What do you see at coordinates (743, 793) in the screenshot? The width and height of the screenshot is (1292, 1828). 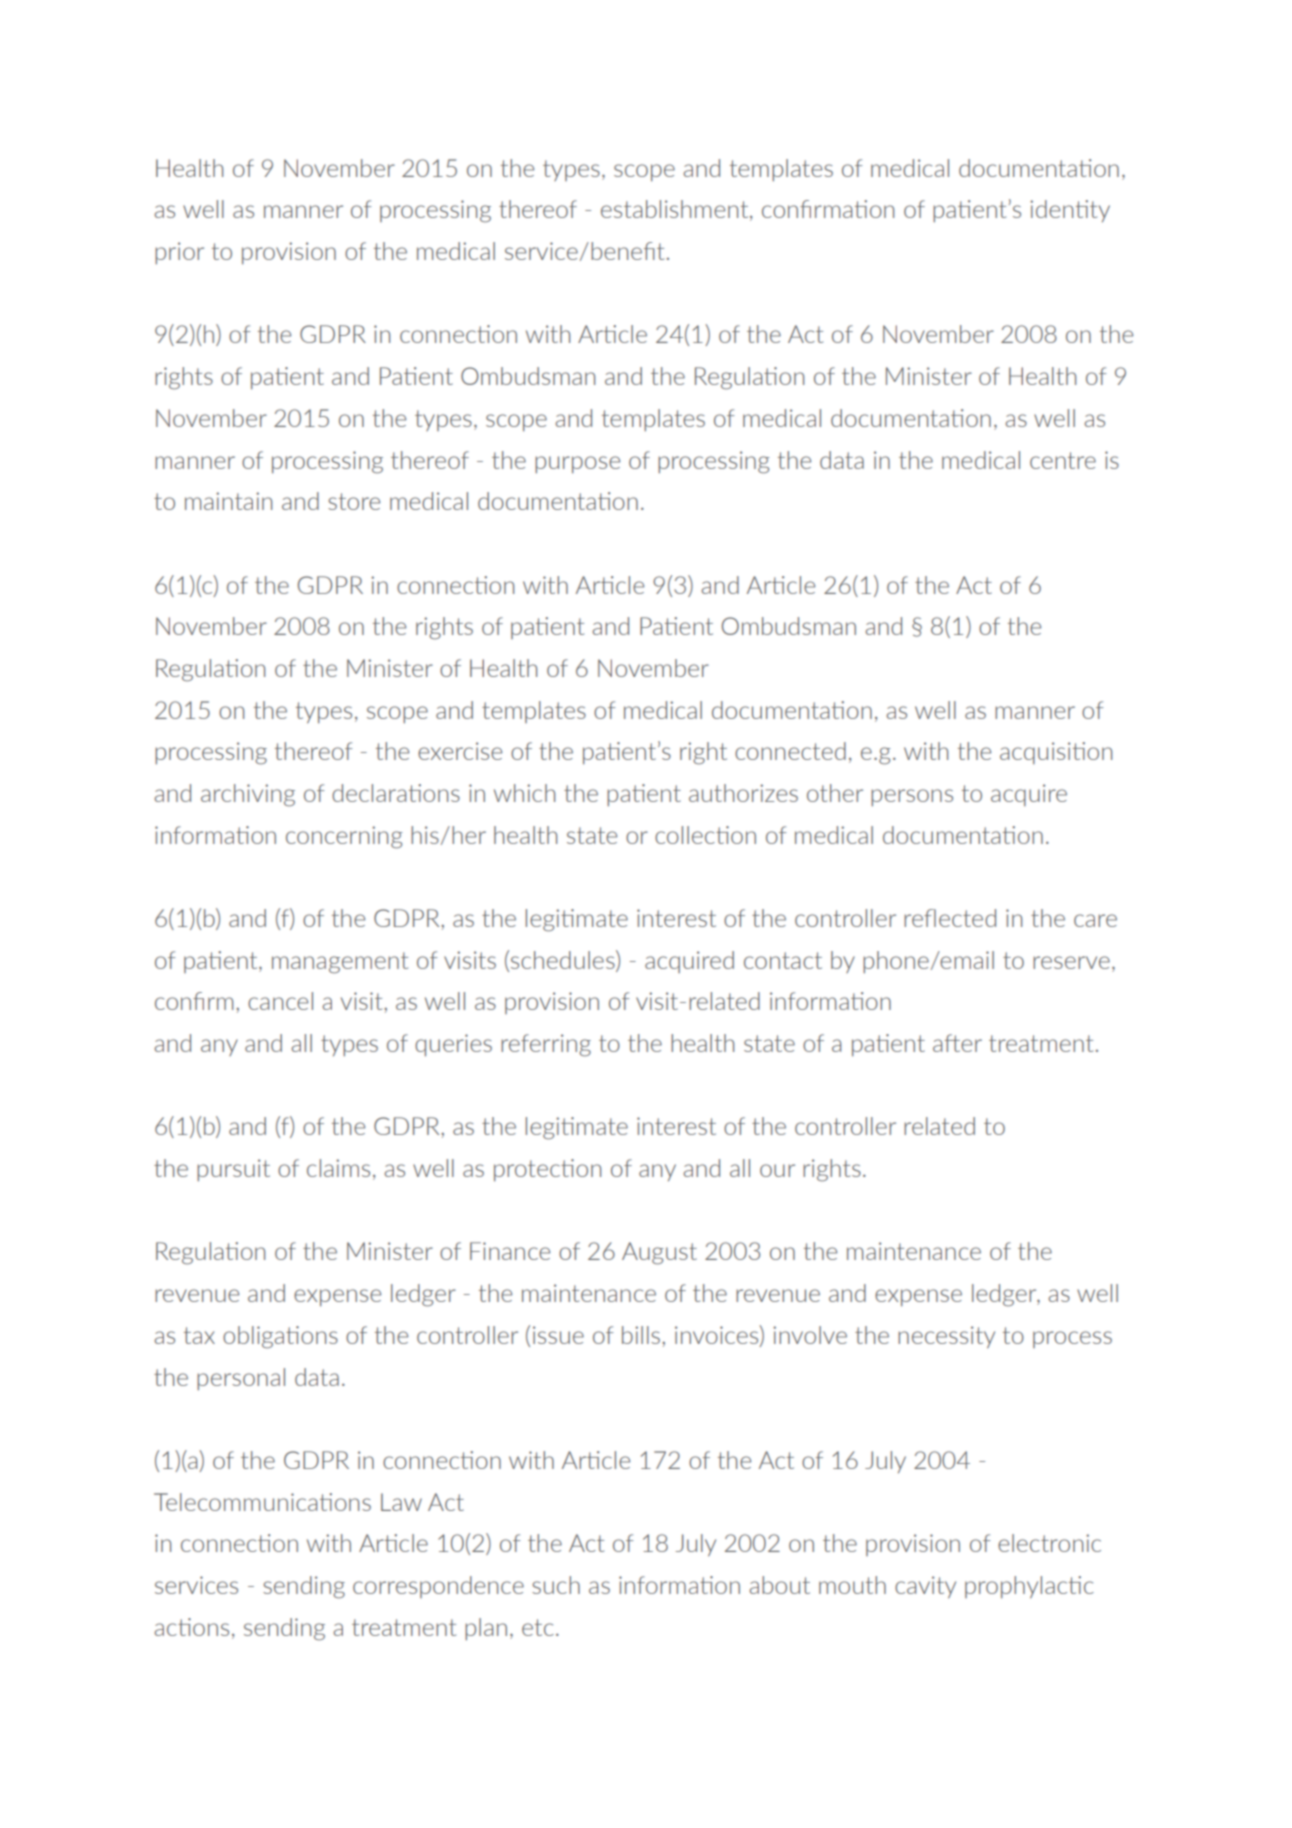 I see `authorizes` at bounding box center [743, 793].
